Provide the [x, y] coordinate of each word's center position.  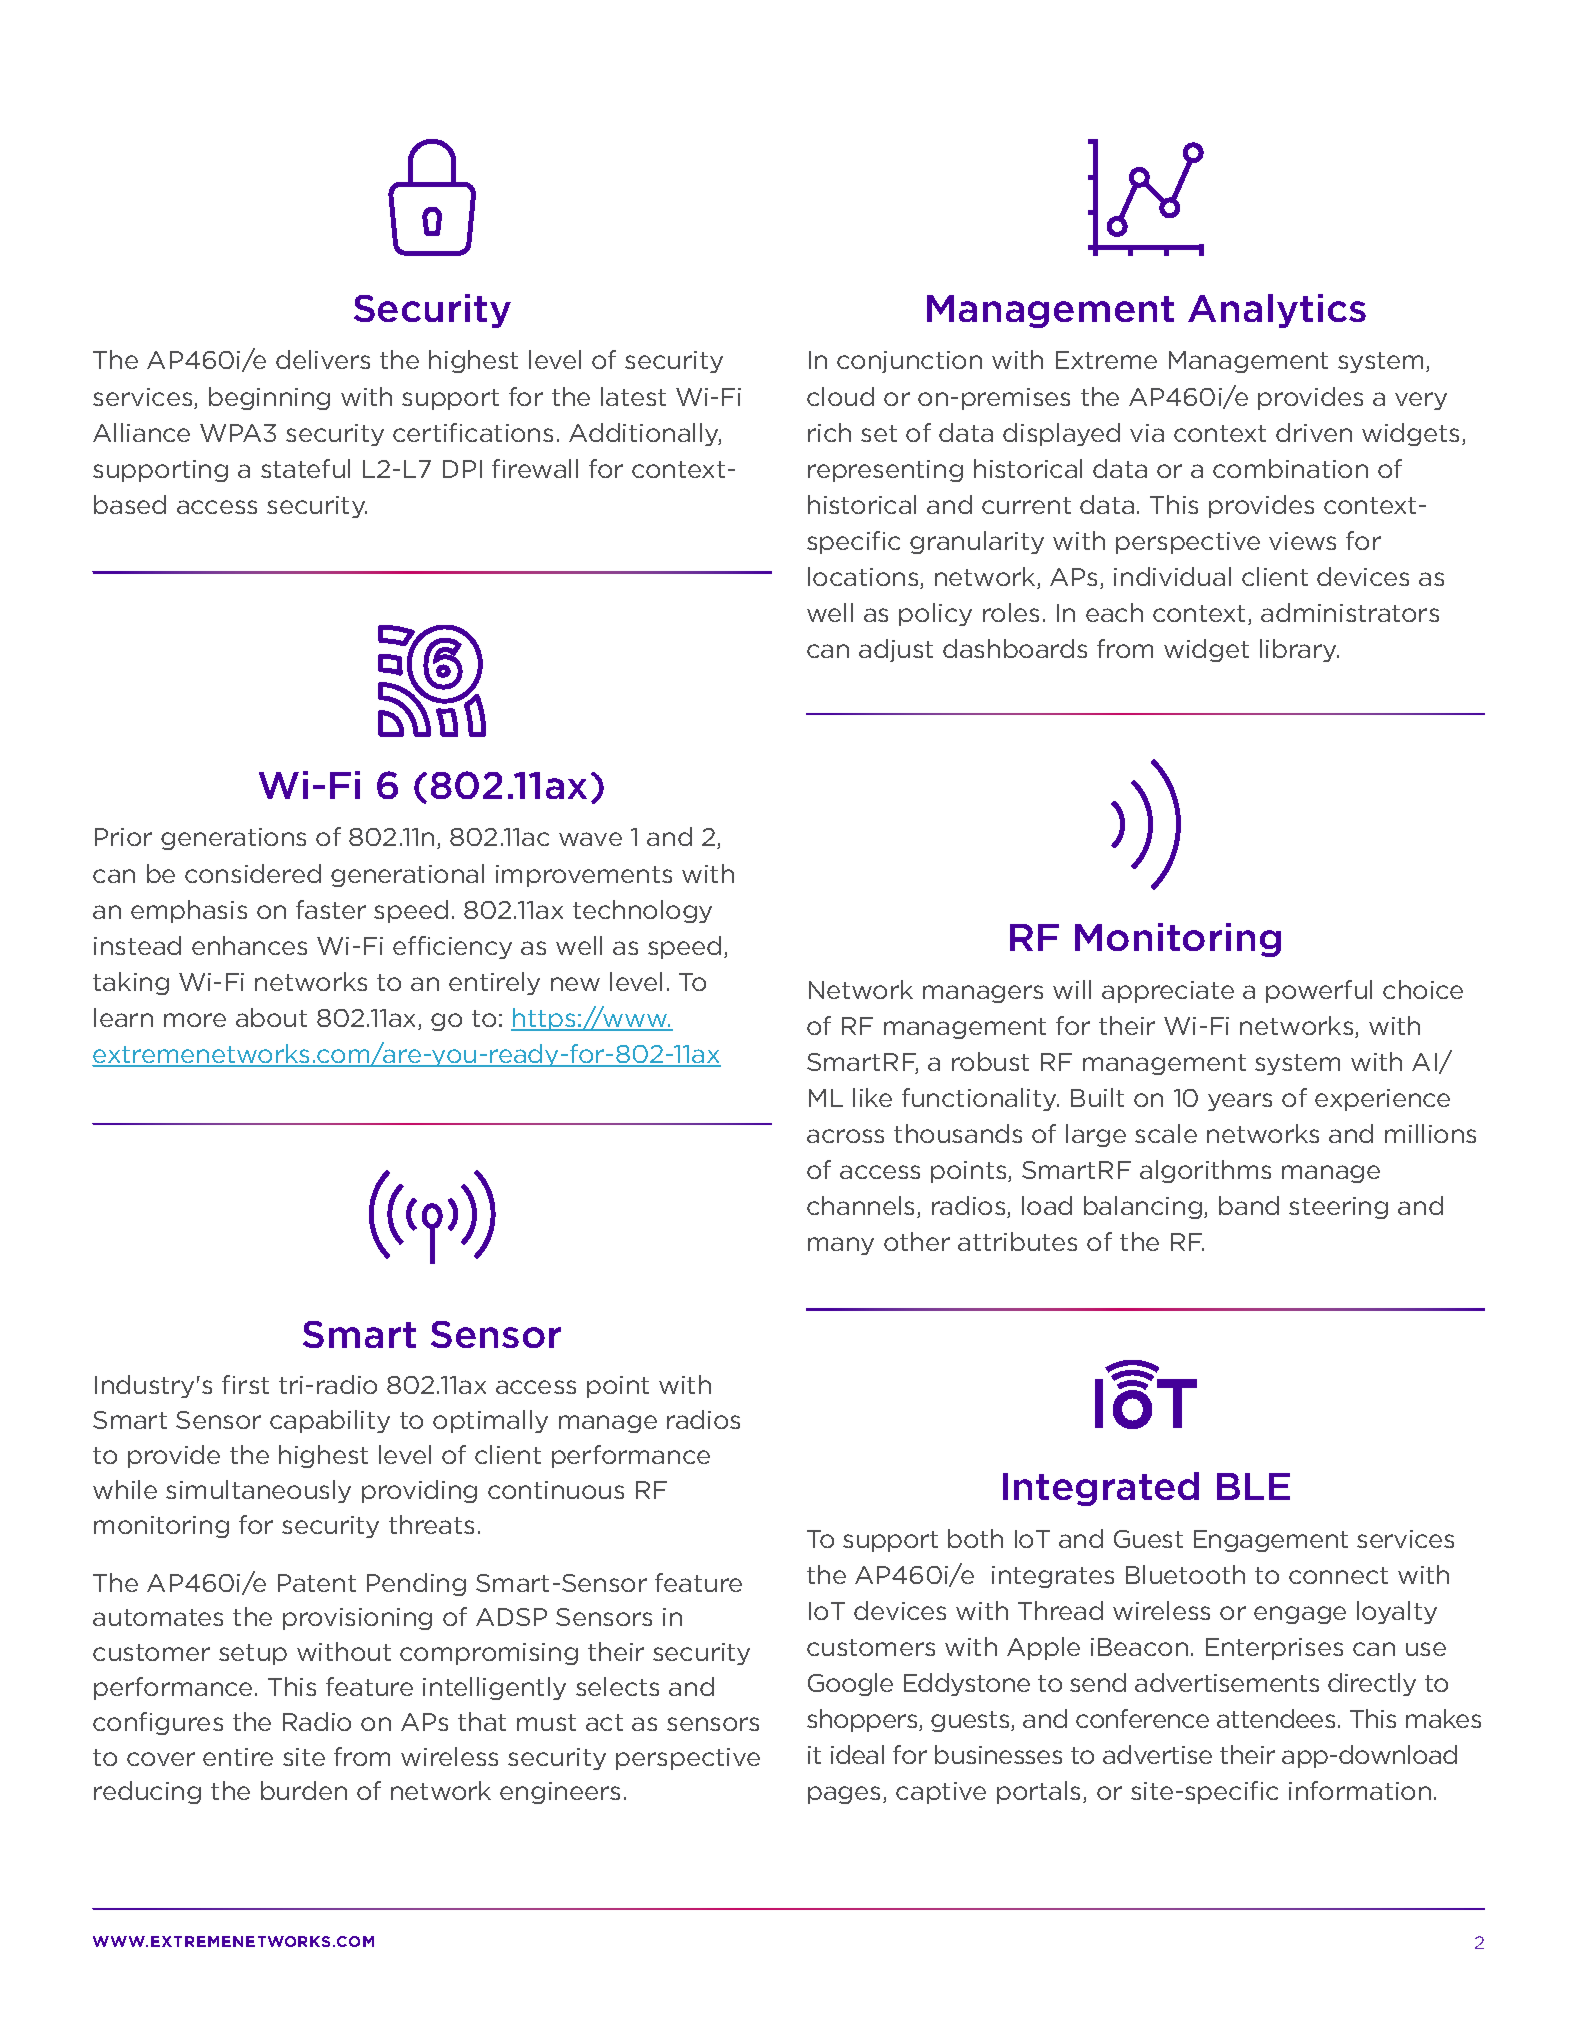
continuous [556, 1490]
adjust [896, 650]
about [271, 1017]
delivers [323, 359]
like [872, 1097]
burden [304, 1790]
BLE [1253, 1486]
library [1299, 650]
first [245, 1384]
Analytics [1277, 311]
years [1240, 1102]
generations [233, 839]
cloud [840, 396]
